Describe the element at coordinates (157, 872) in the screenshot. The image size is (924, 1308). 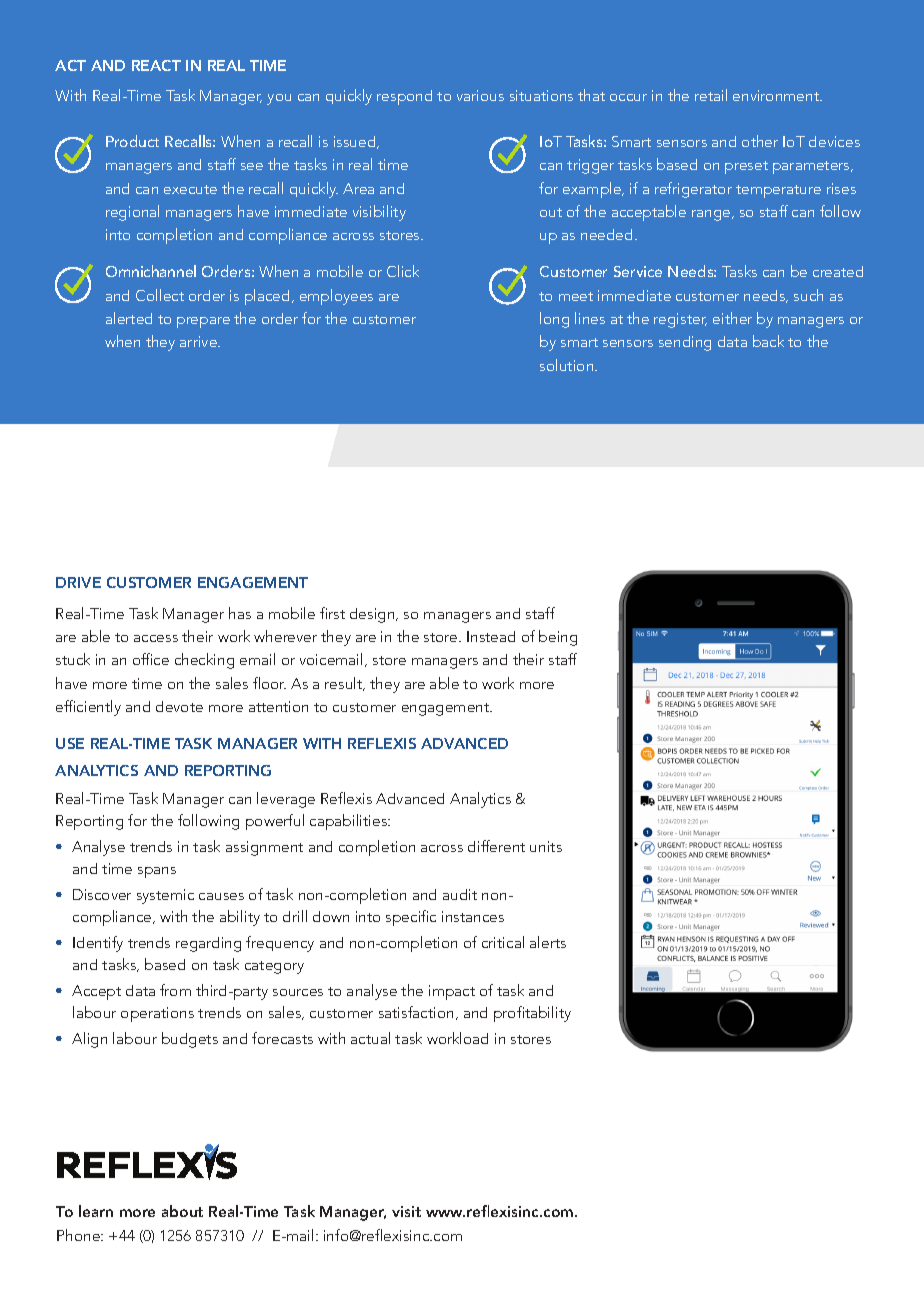
I see `spans` at that location.
